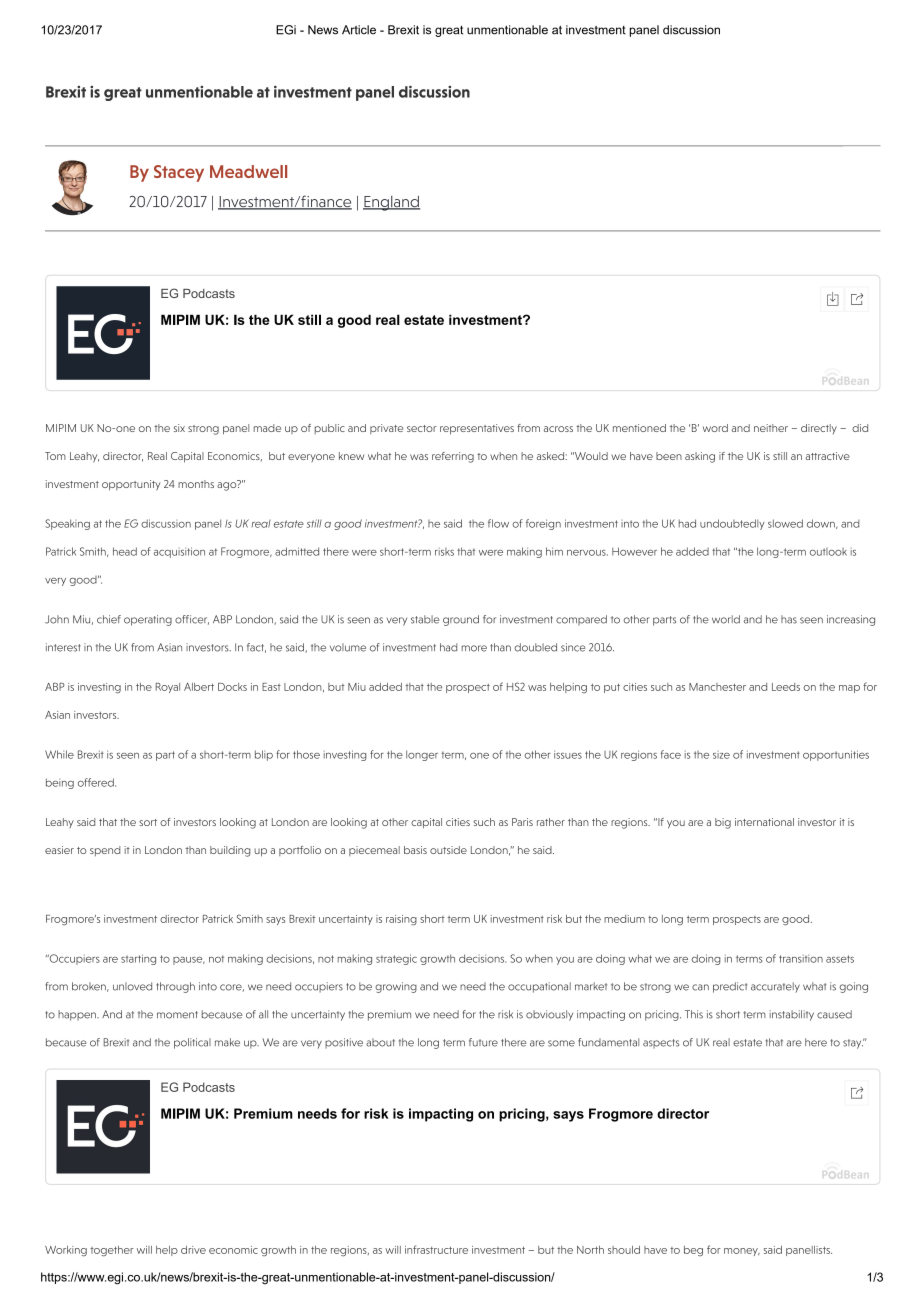  What do you see at coordinates (801, 959) in the screenshot?
I see `transition` at bounding box center [801, 959].
